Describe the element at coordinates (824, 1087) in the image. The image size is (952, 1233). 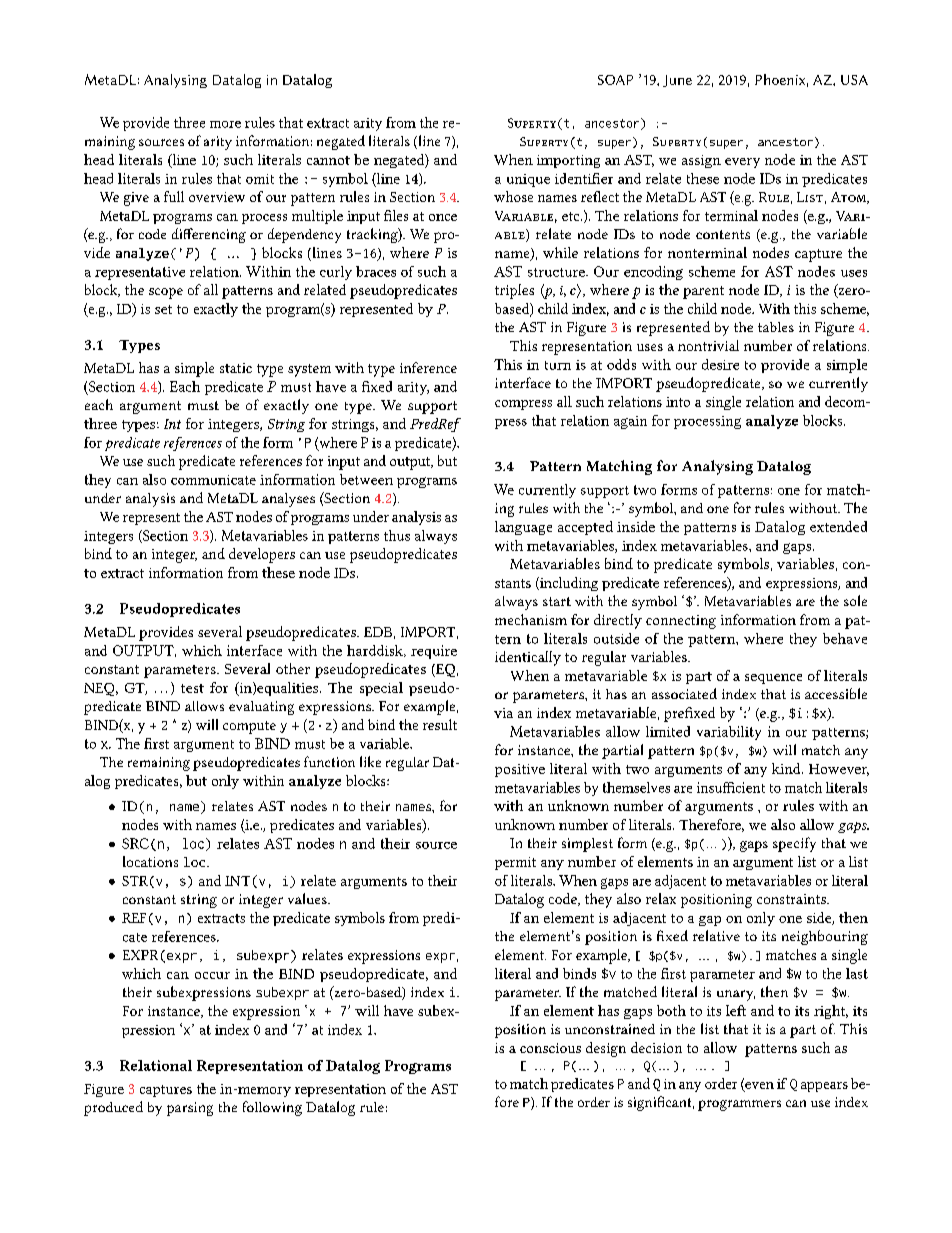
I see `appears` at that location.
